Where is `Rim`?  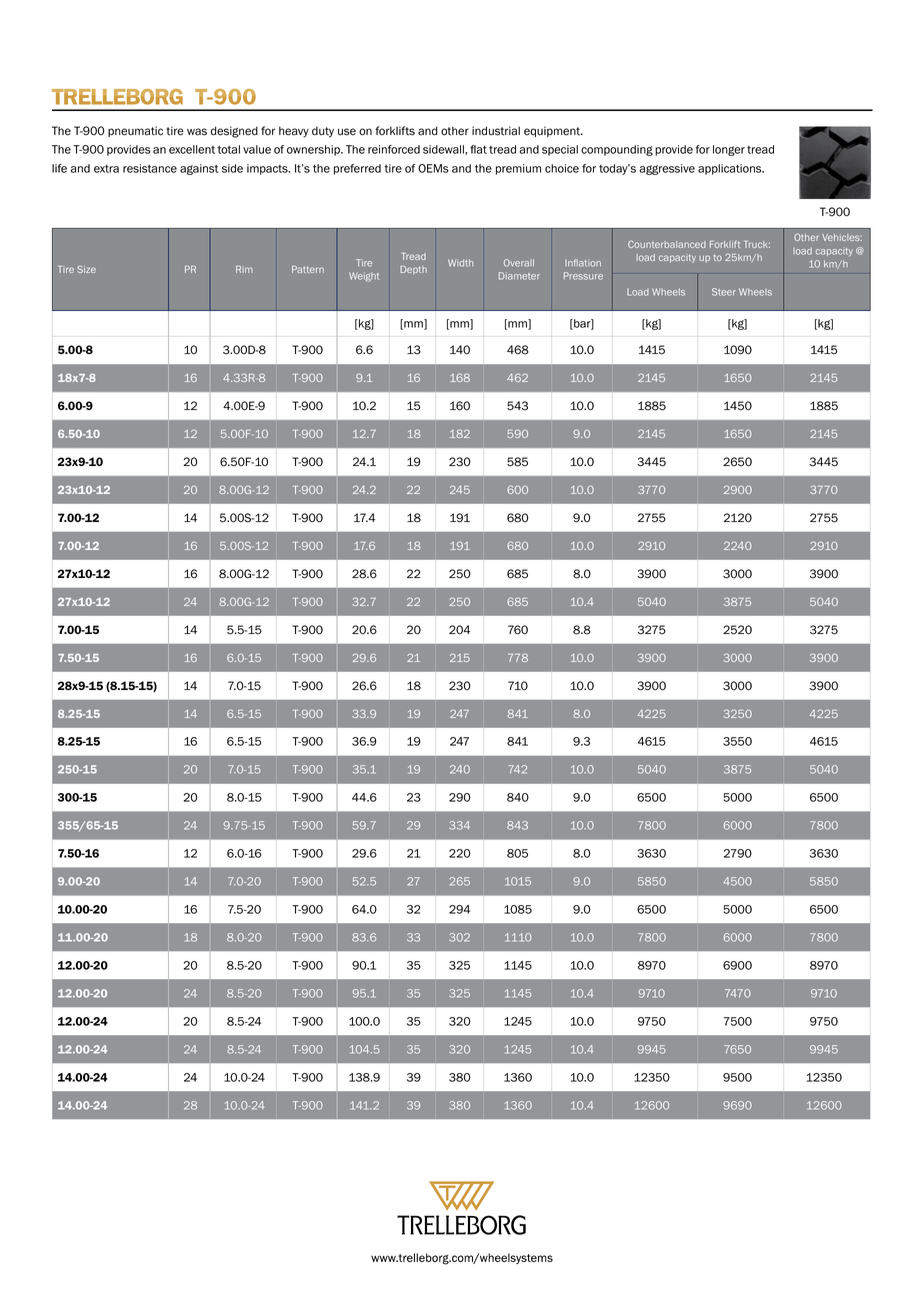
Rim is located at coordinates (244, 269).
